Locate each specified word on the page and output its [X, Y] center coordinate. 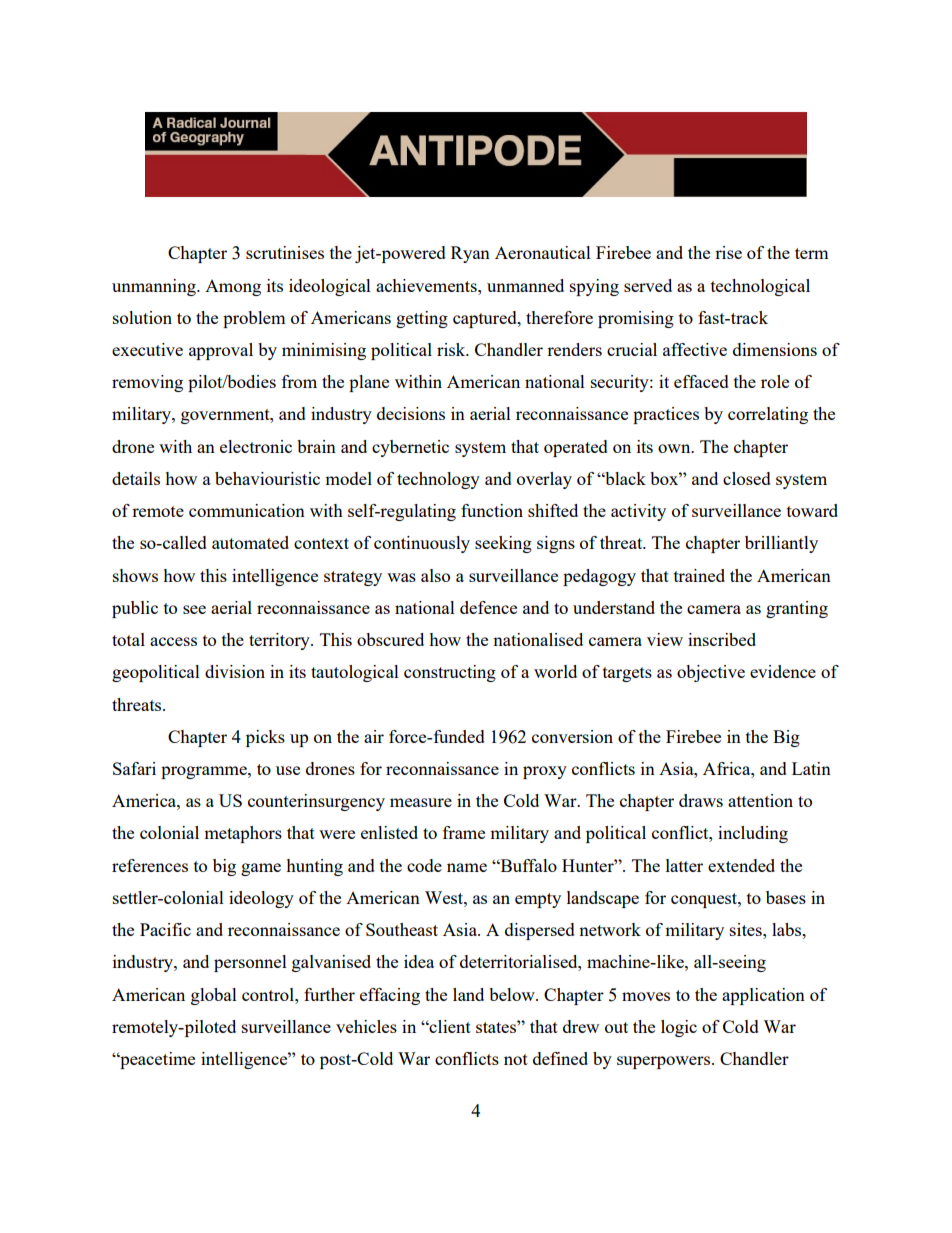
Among [233, 288]
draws [701, 800]
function [492, 510]
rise [728, 252]
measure [421, 802]
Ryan [470, 254]
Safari [134, 768]
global [214, 996]
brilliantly [781, 544]
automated [250, 542]
